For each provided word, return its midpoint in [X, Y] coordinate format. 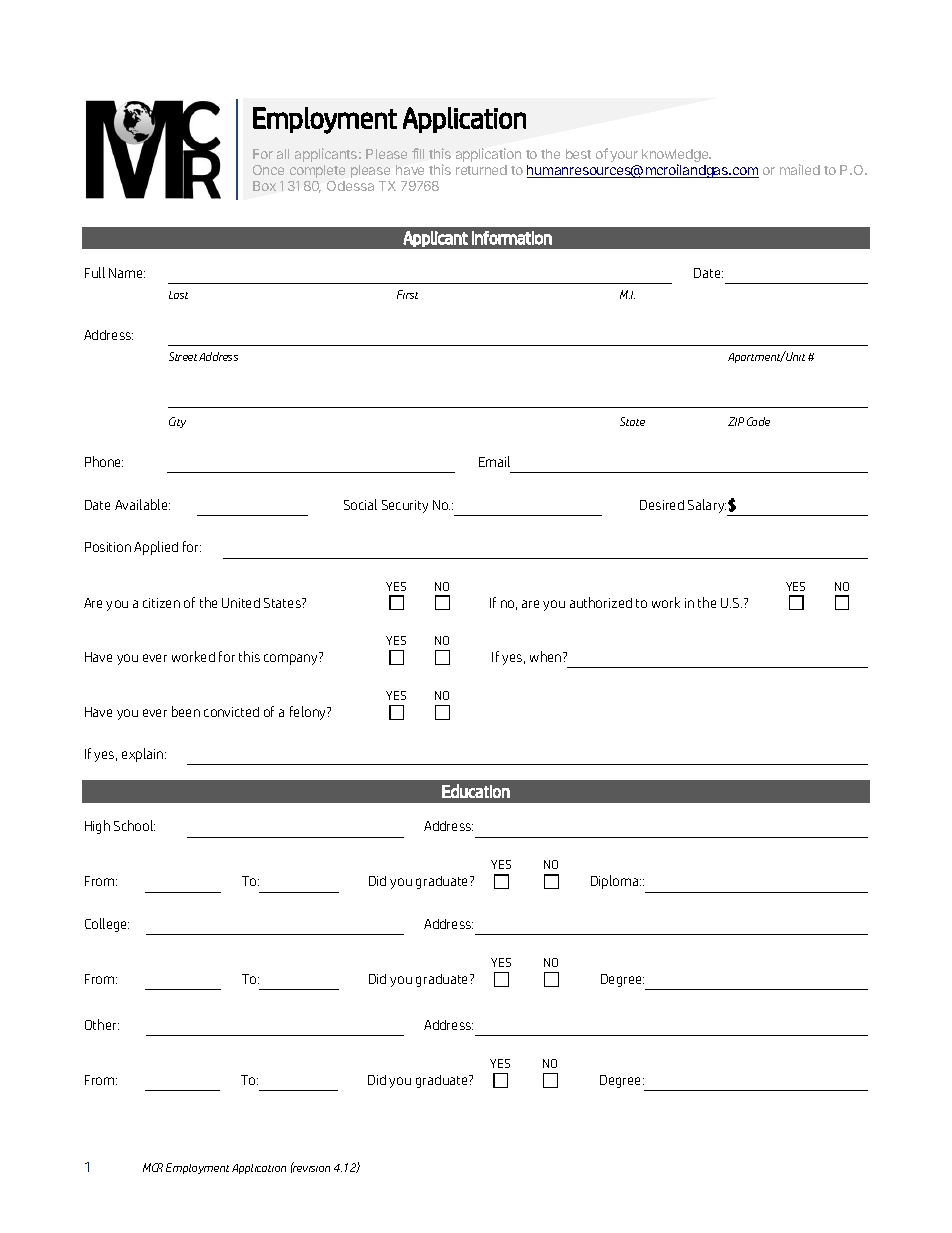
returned [481, 170]
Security [405, 506]
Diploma [616, 882]
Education [476, 791]
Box [264, 186]
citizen [161, 603]
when [547, 656]
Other [102, 1024]
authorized [601, 602]
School [134, 825]
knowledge [676, 157]
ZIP [736, 421]
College [107, 925]
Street [184, 356]
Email [494, 461]
